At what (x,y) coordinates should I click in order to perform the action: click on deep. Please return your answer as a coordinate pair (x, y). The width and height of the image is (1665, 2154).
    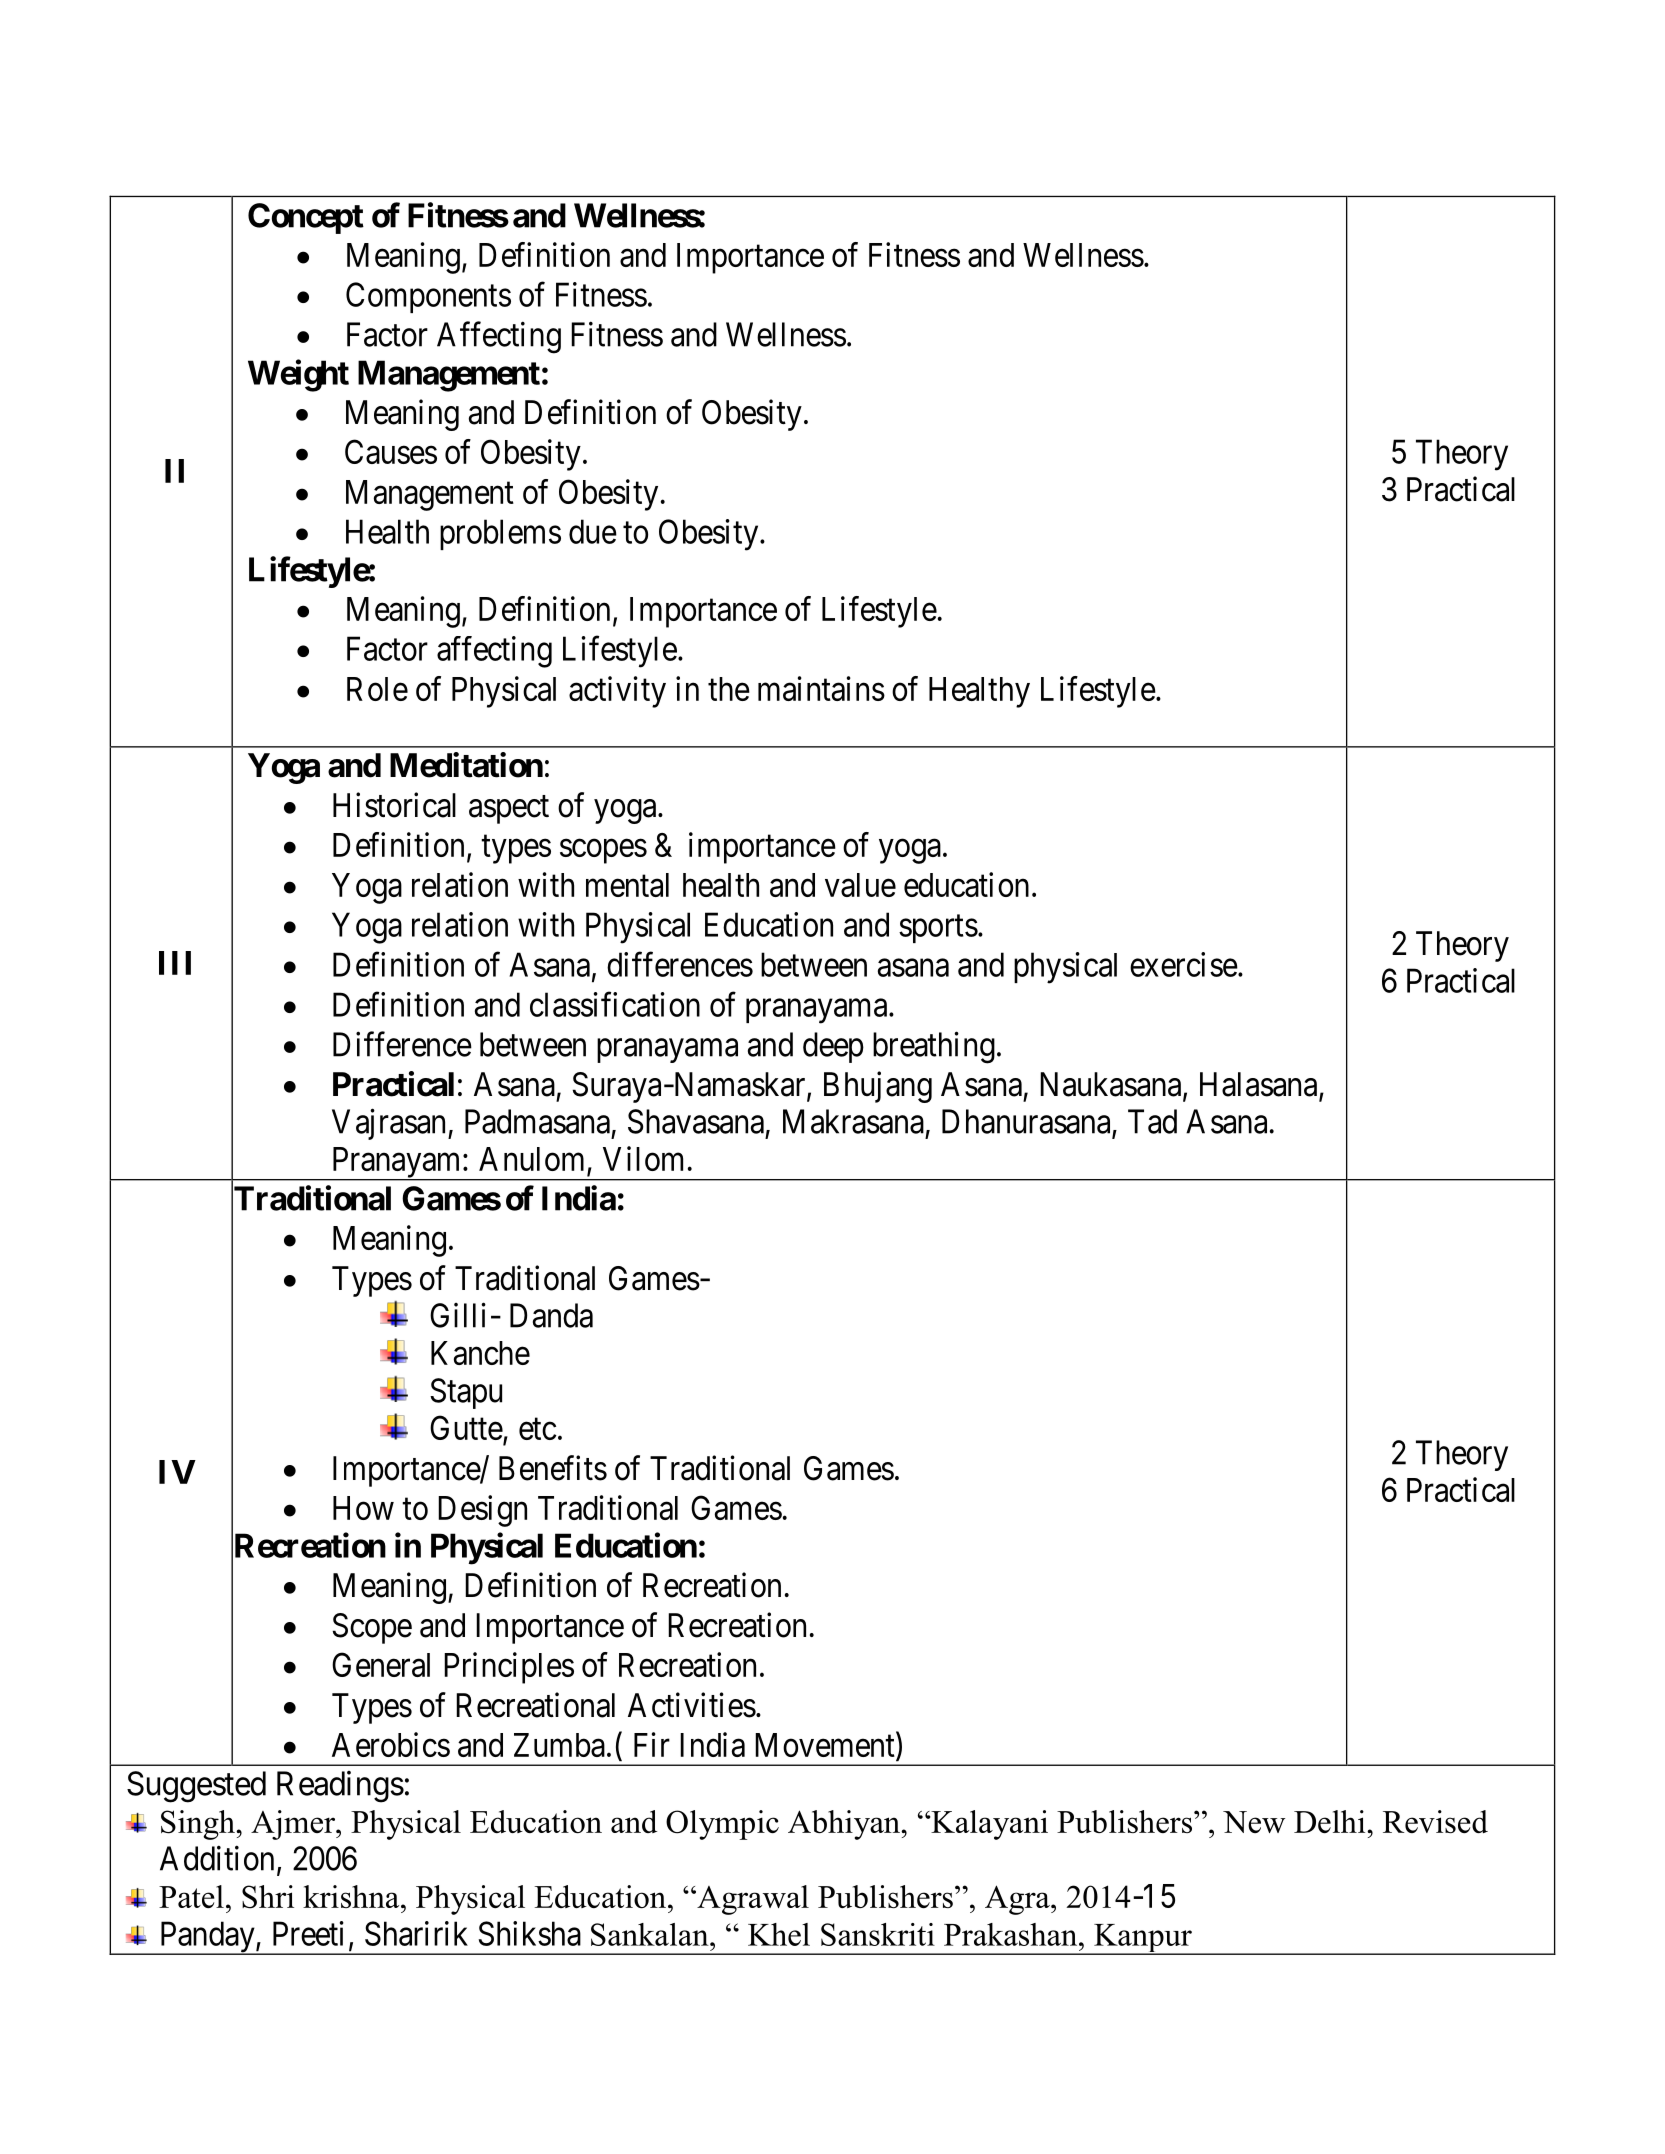
    Looking at the image, I should click on (833, 1047).
